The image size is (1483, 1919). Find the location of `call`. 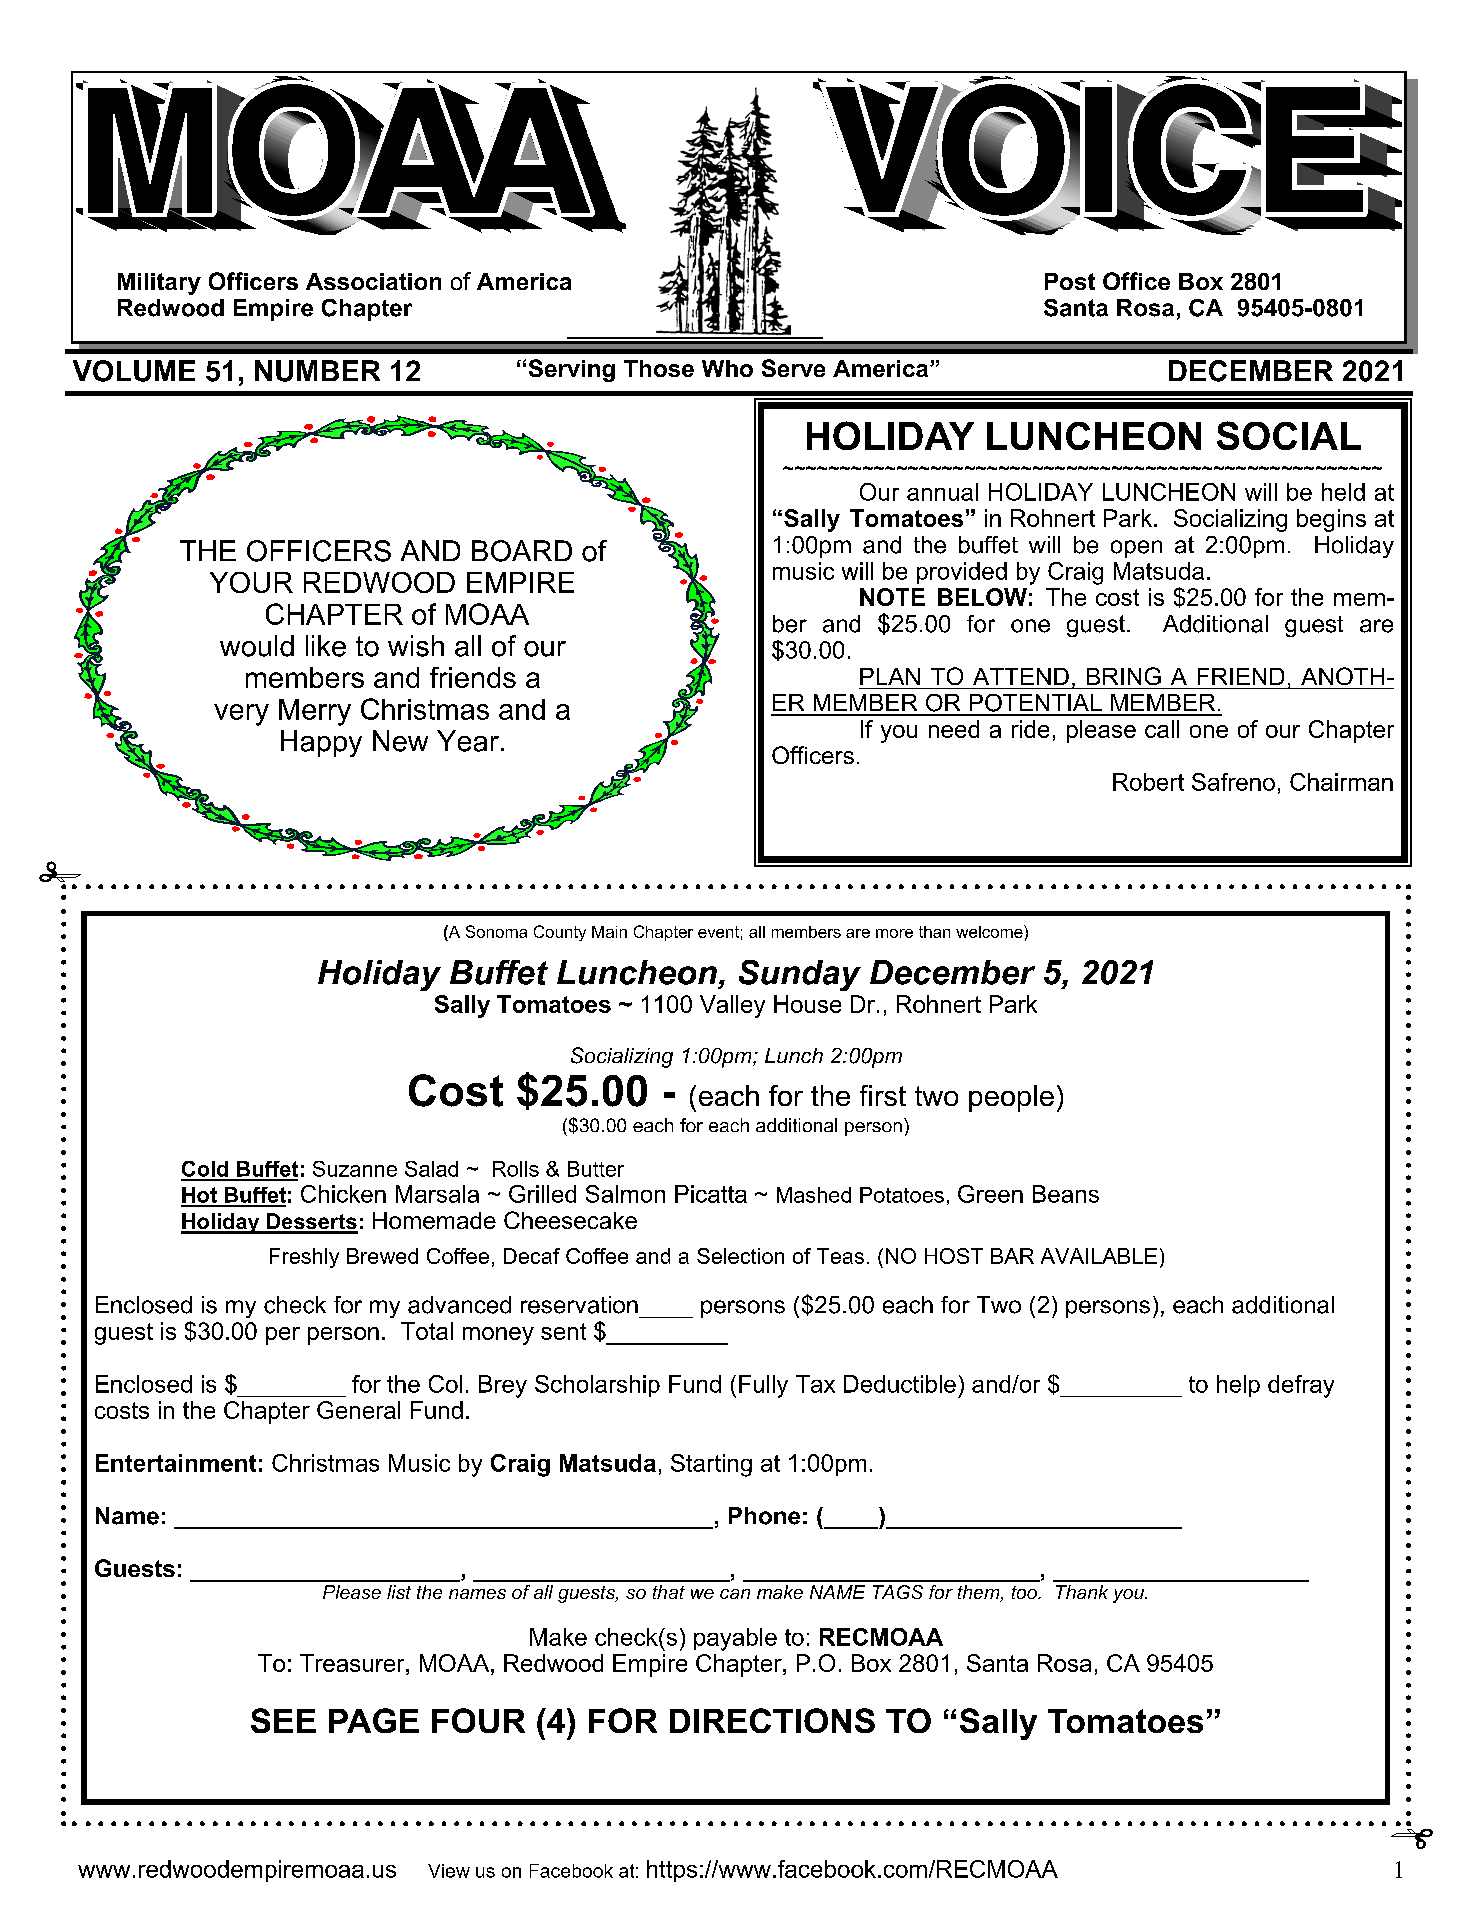

call is located at coordinates (1162, 729).
